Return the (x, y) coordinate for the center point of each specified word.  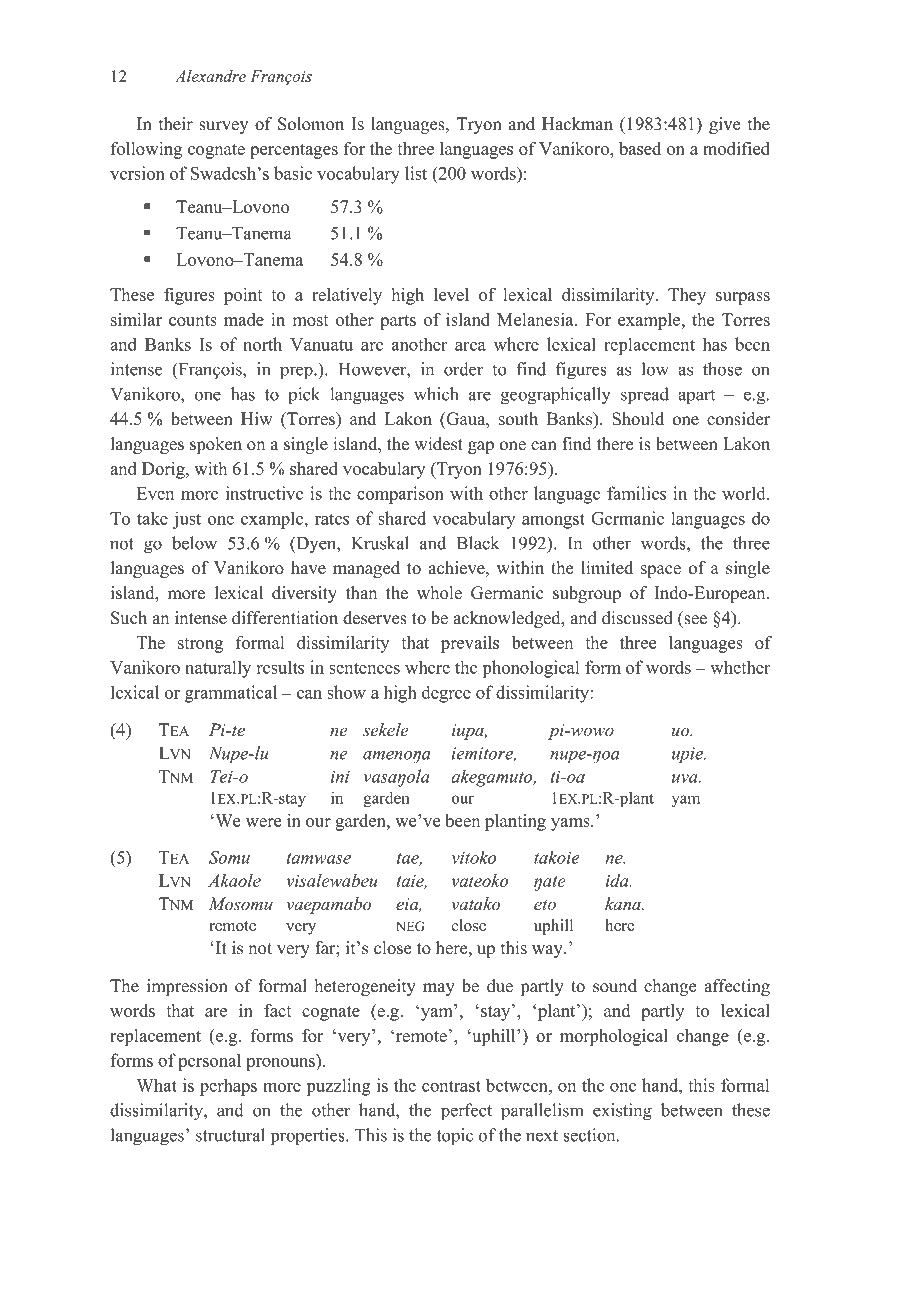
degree (446, 694)
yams (571, 824)
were (263, 822)
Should (638, 419)
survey (223, 127)
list (416, 173)
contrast (451, 1086)
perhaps (228, 1087)
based (640, 148)
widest (438, 444)
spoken (216, 445)
